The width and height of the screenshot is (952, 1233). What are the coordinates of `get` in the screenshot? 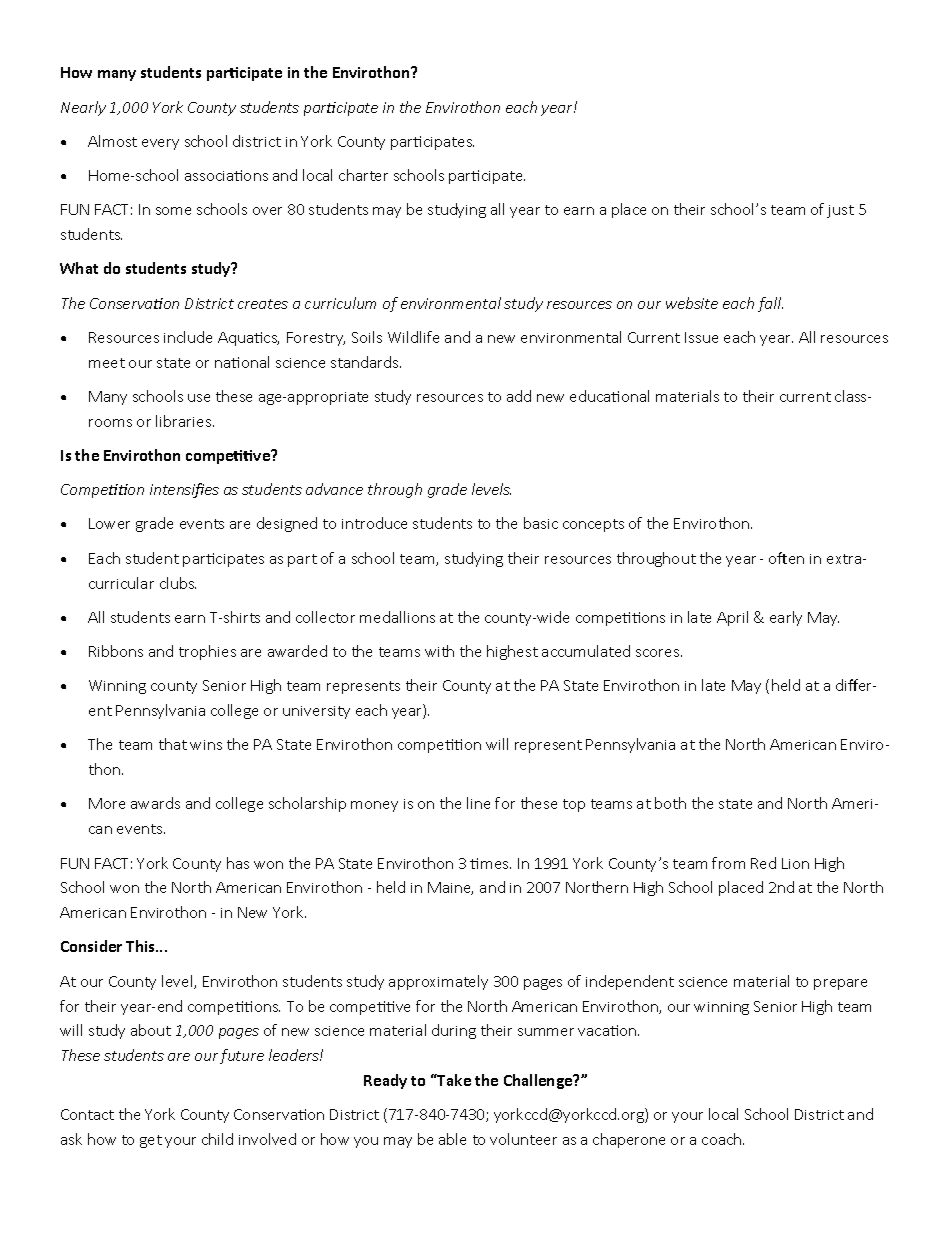 It's located at (151, 1141).
